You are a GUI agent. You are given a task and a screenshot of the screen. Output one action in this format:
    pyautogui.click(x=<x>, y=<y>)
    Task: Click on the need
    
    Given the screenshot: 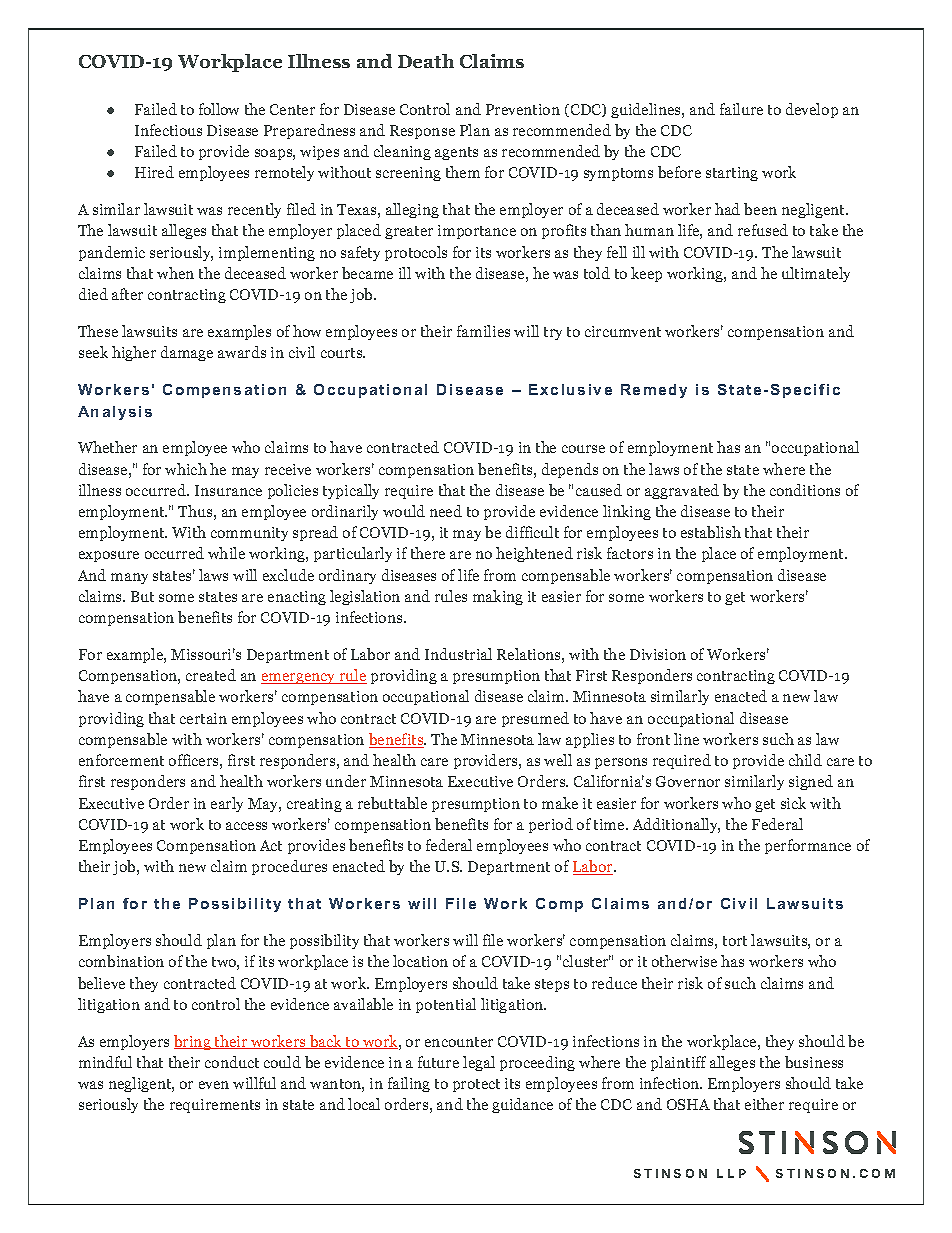 What is the action you would take?
    pyautogui.click(x=446, y=511)
